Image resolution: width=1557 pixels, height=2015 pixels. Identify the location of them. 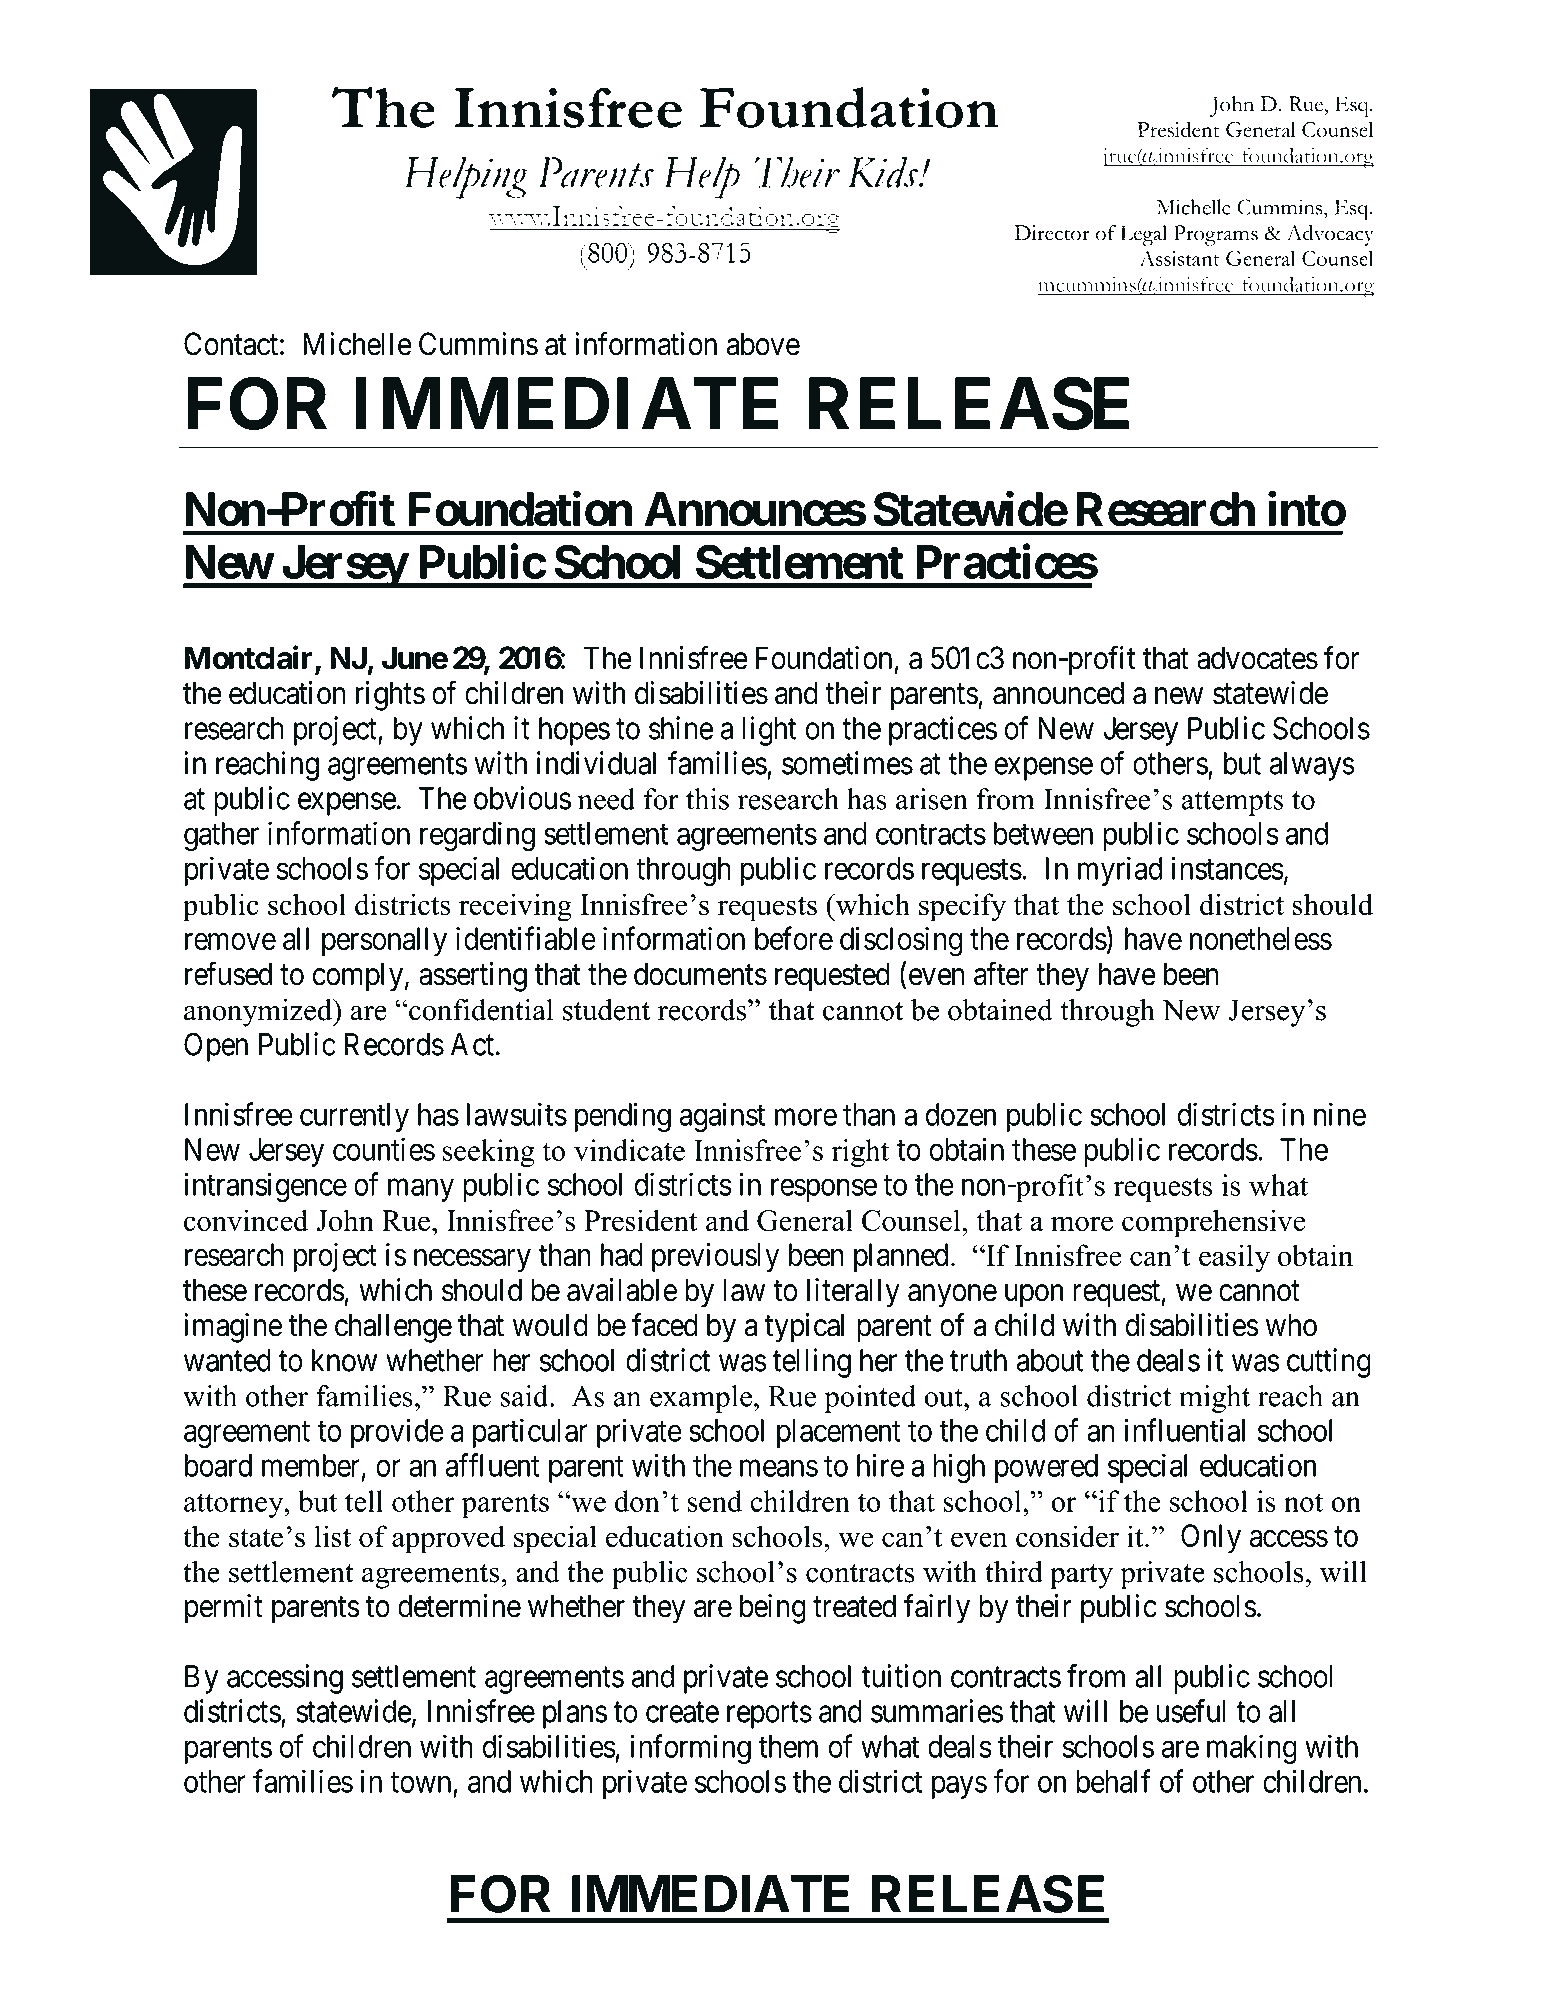
(788, 1746).
